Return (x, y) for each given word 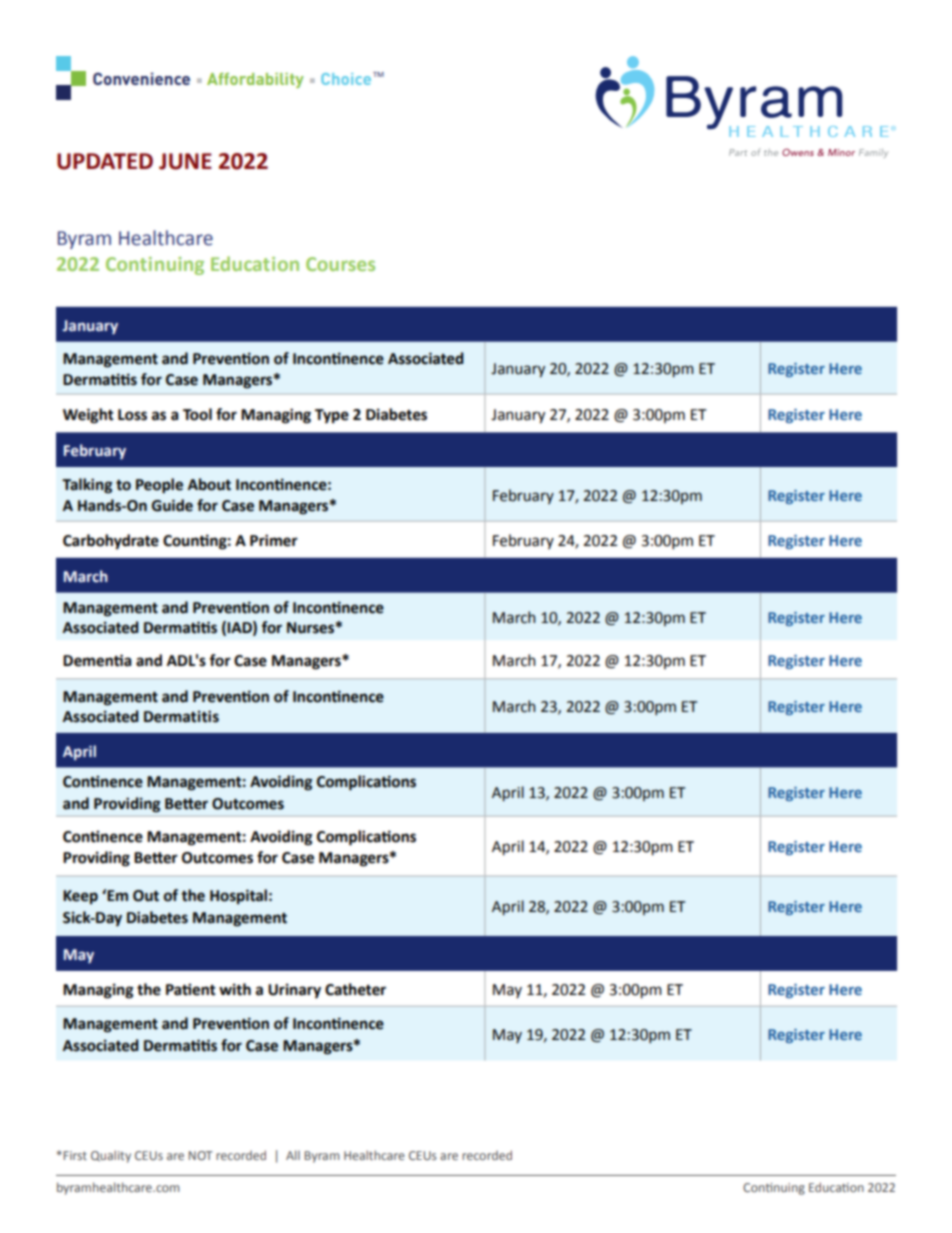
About (209, 484)
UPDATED (105, 161)
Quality (111, 1156)
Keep (80, 897)
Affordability (255, 80)
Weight (88, 416)
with (235, 989)
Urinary (294, 991)
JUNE (185, 161)
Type (332, 416)
